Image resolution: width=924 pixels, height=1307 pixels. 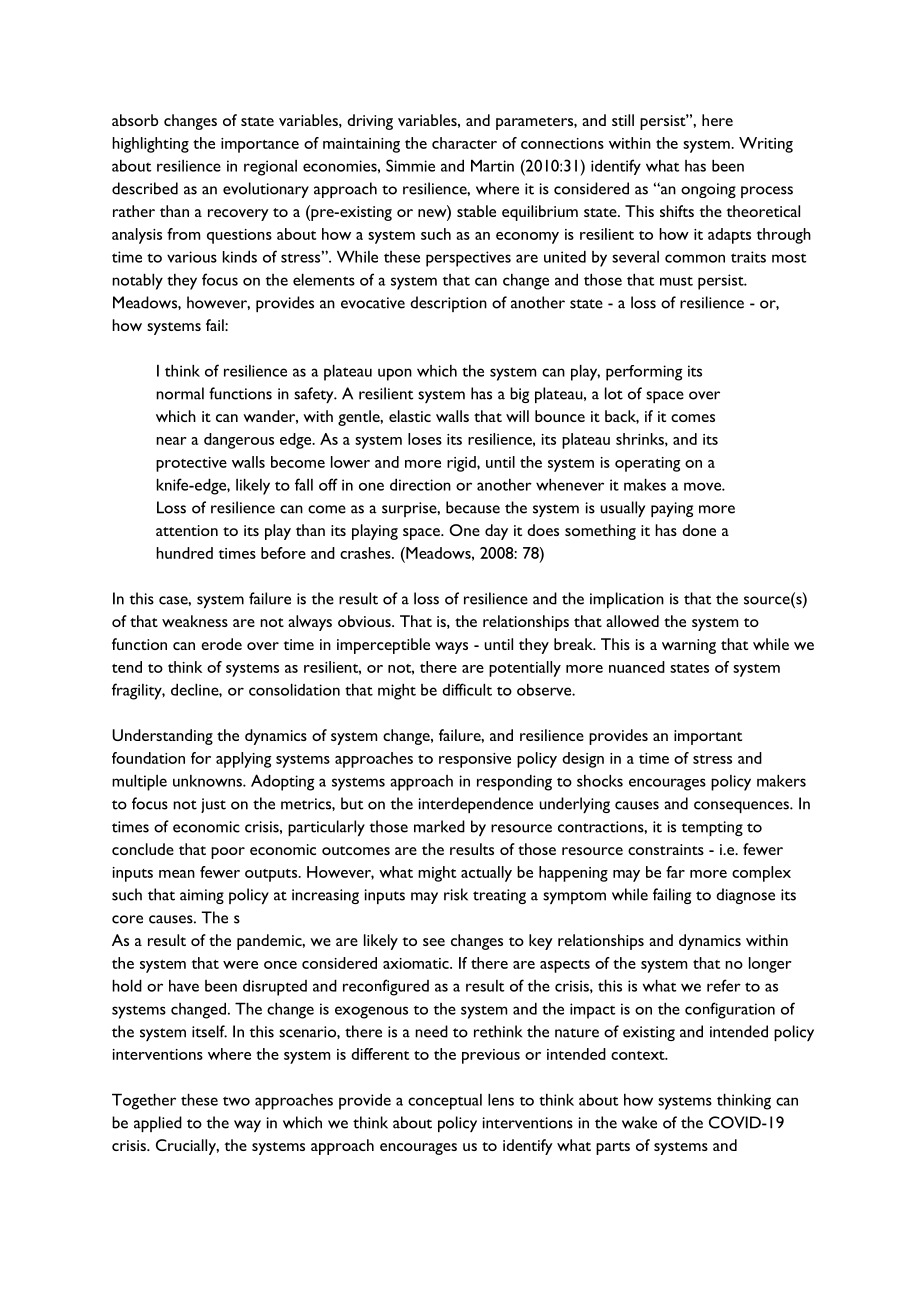 What do you see at coordinates (260, 145) in the image?
I see `importance` at bounding box center [260, 145].
